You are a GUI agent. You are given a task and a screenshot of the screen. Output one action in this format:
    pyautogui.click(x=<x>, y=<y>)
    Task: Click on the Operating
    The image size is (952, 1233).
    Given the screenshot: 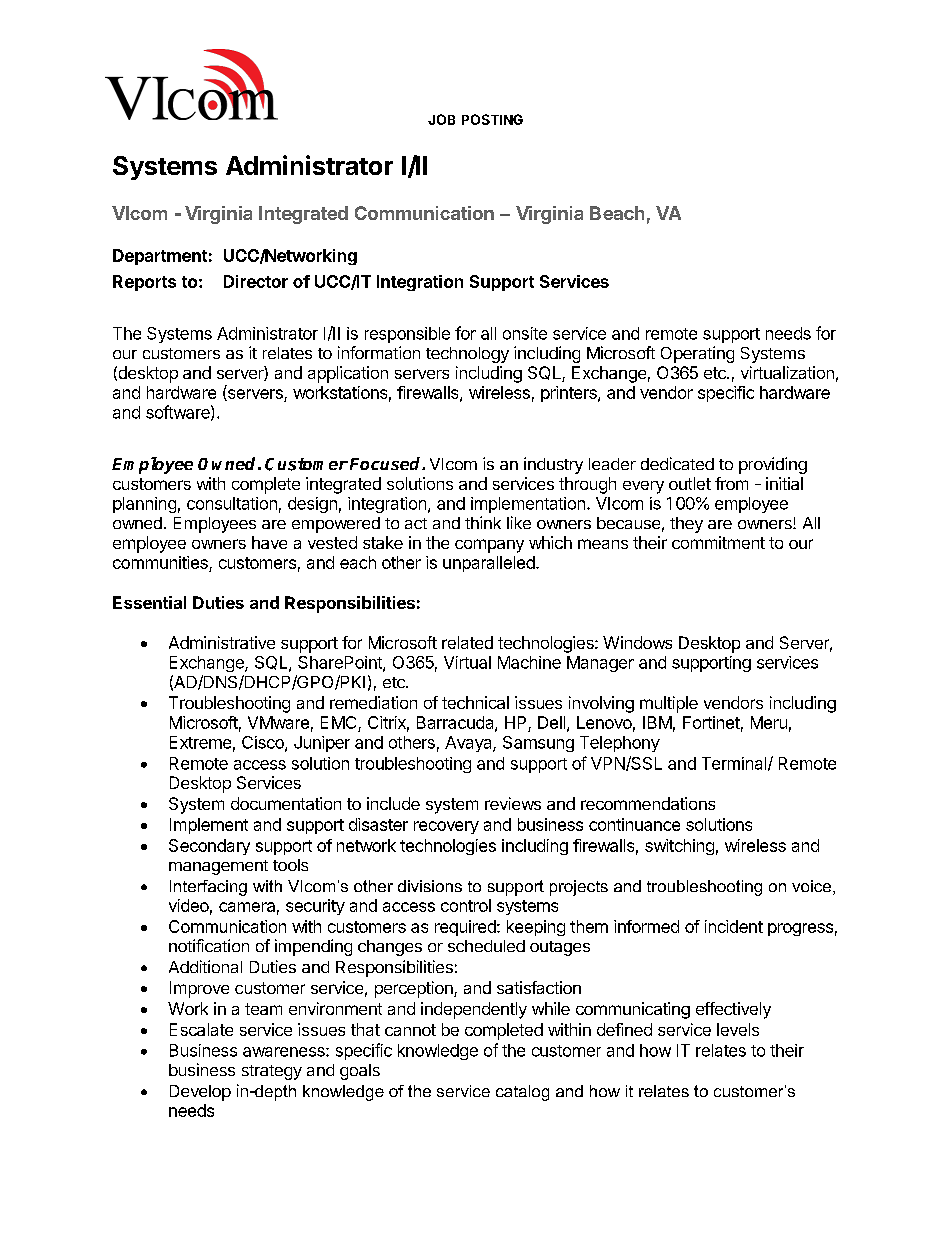 What is the action you would take?
    pyautogui.click(x=697, y=354)
